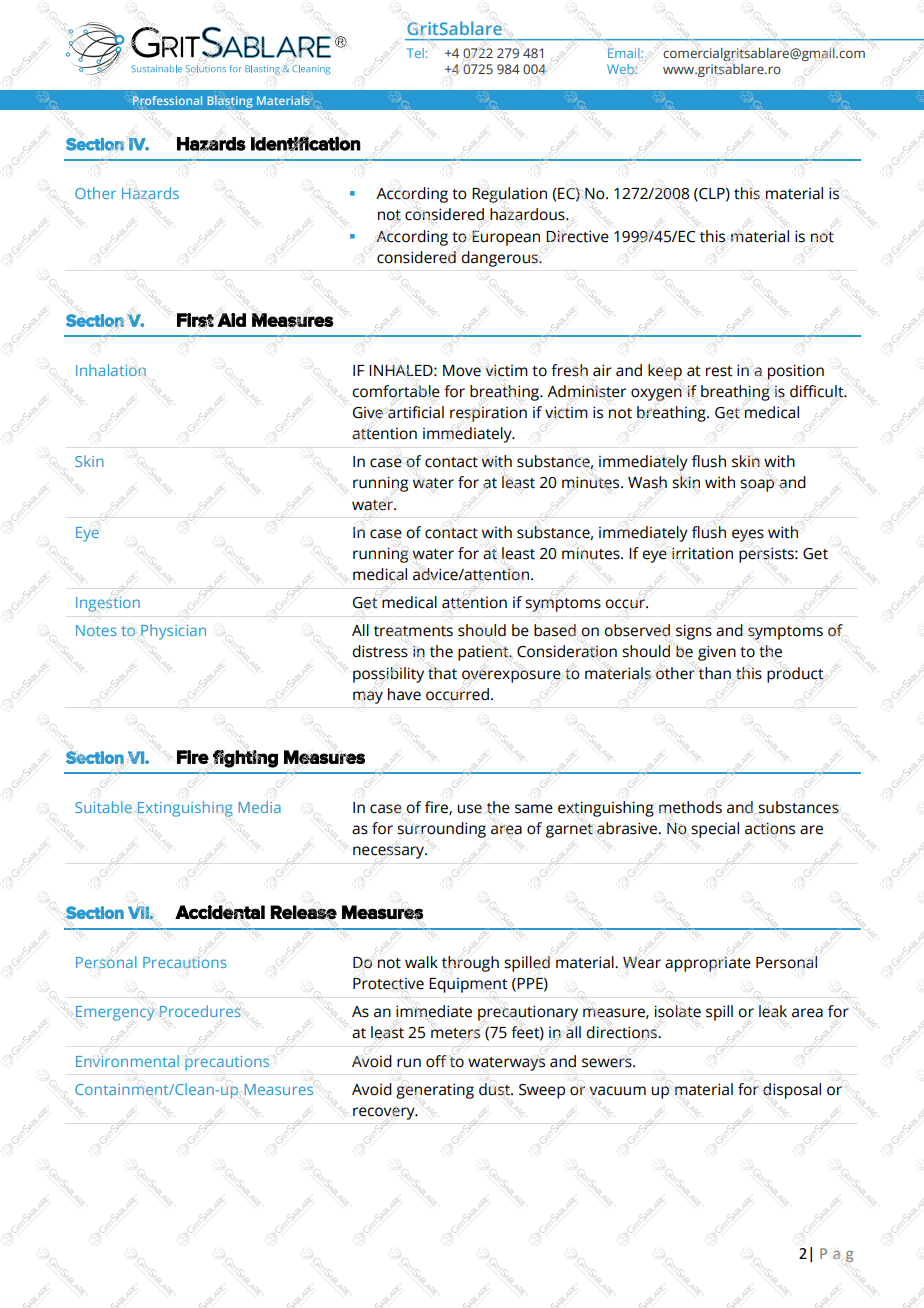 This screenshot has height=1308, width=924. Describe the element at coordinates (792, 1091) in the screenshot. I see `disposal` at that location.
